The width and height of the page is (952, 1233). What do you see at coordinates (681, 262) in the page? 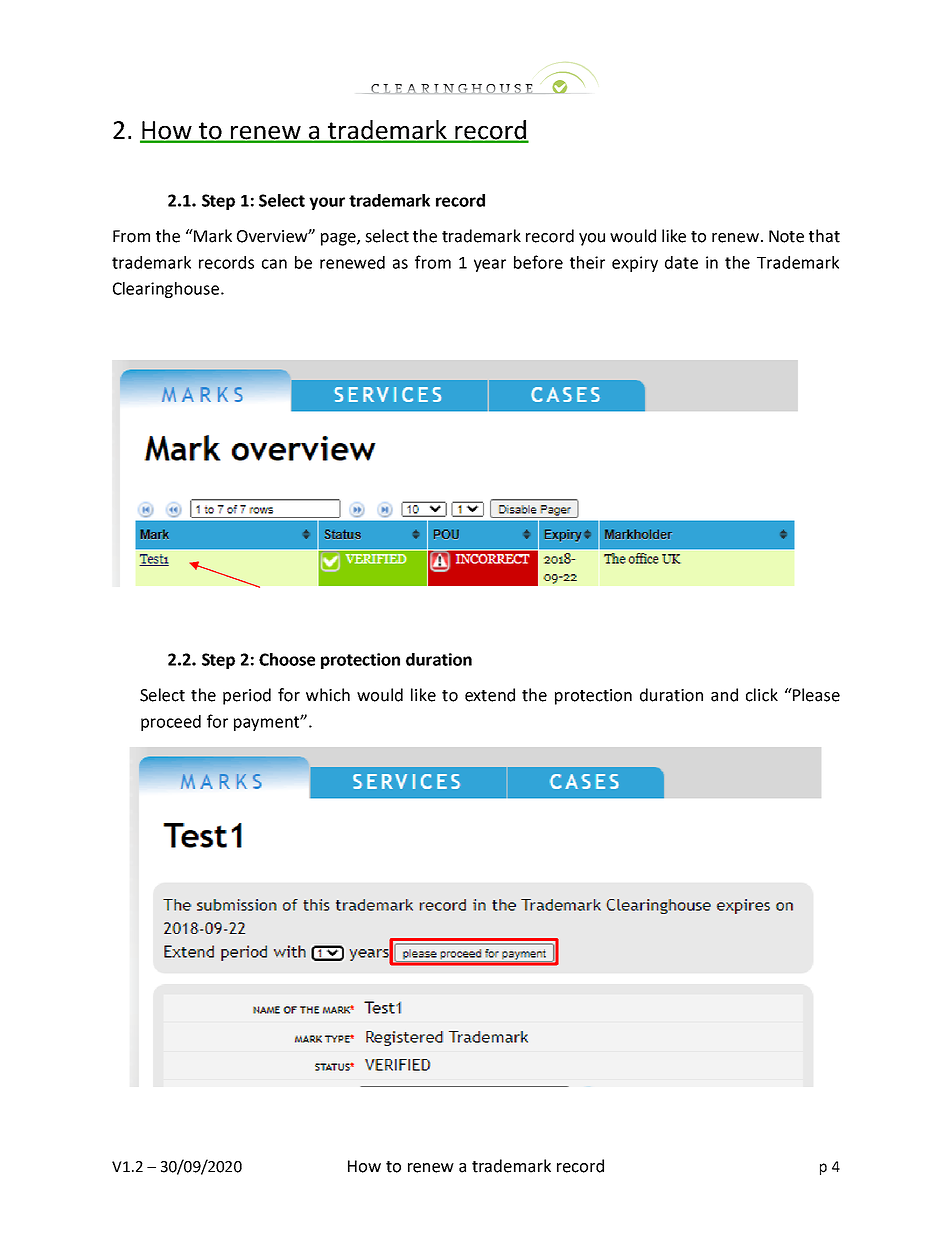
I see `date` at bounding box center [681, 262].
